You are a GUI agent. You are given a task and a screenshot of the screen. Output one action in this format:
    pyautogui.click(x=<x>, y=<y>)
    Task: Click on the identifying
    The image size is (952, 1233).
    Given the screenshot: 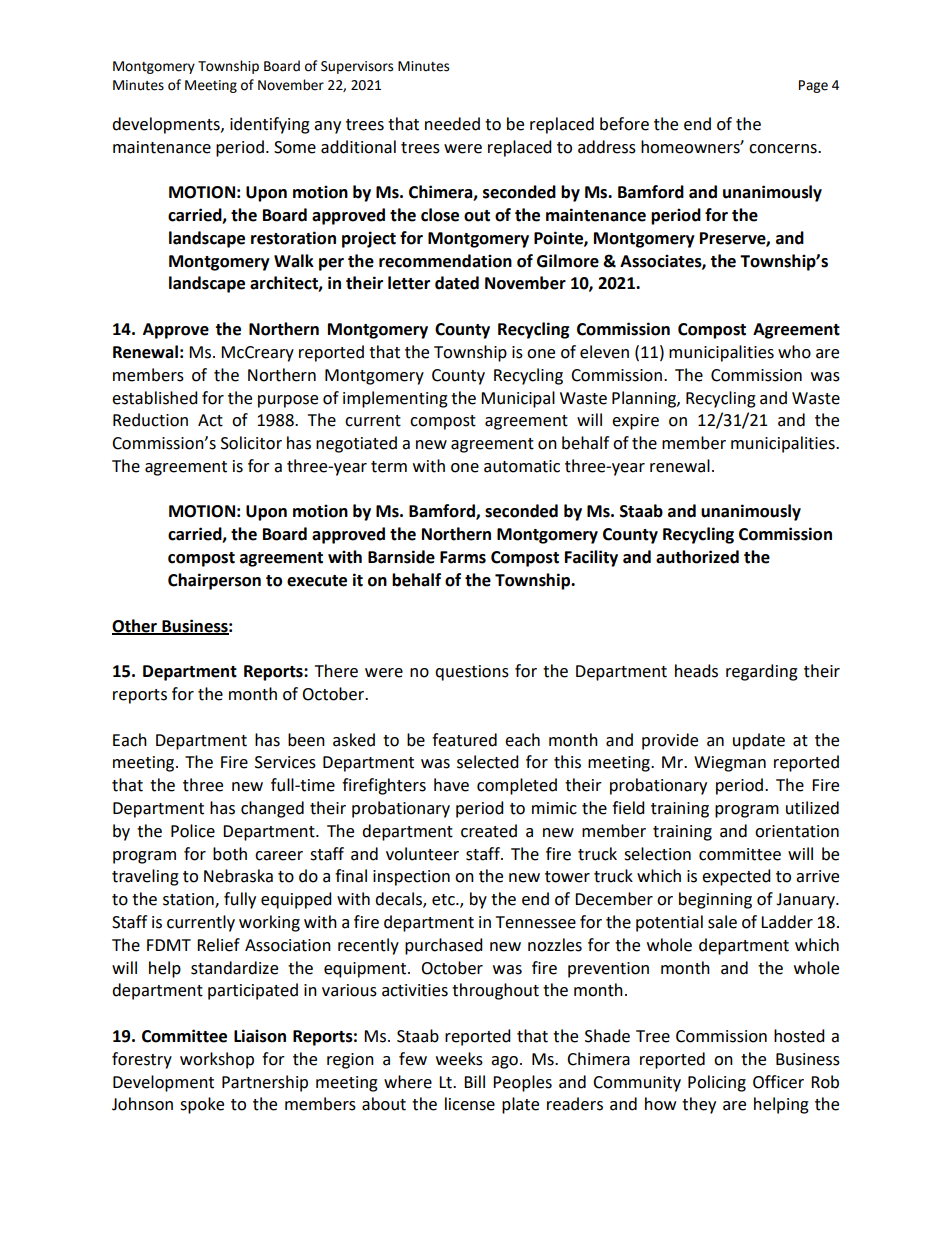 What is the action you would take?
    pyautogui.click(x=270, y=125)
